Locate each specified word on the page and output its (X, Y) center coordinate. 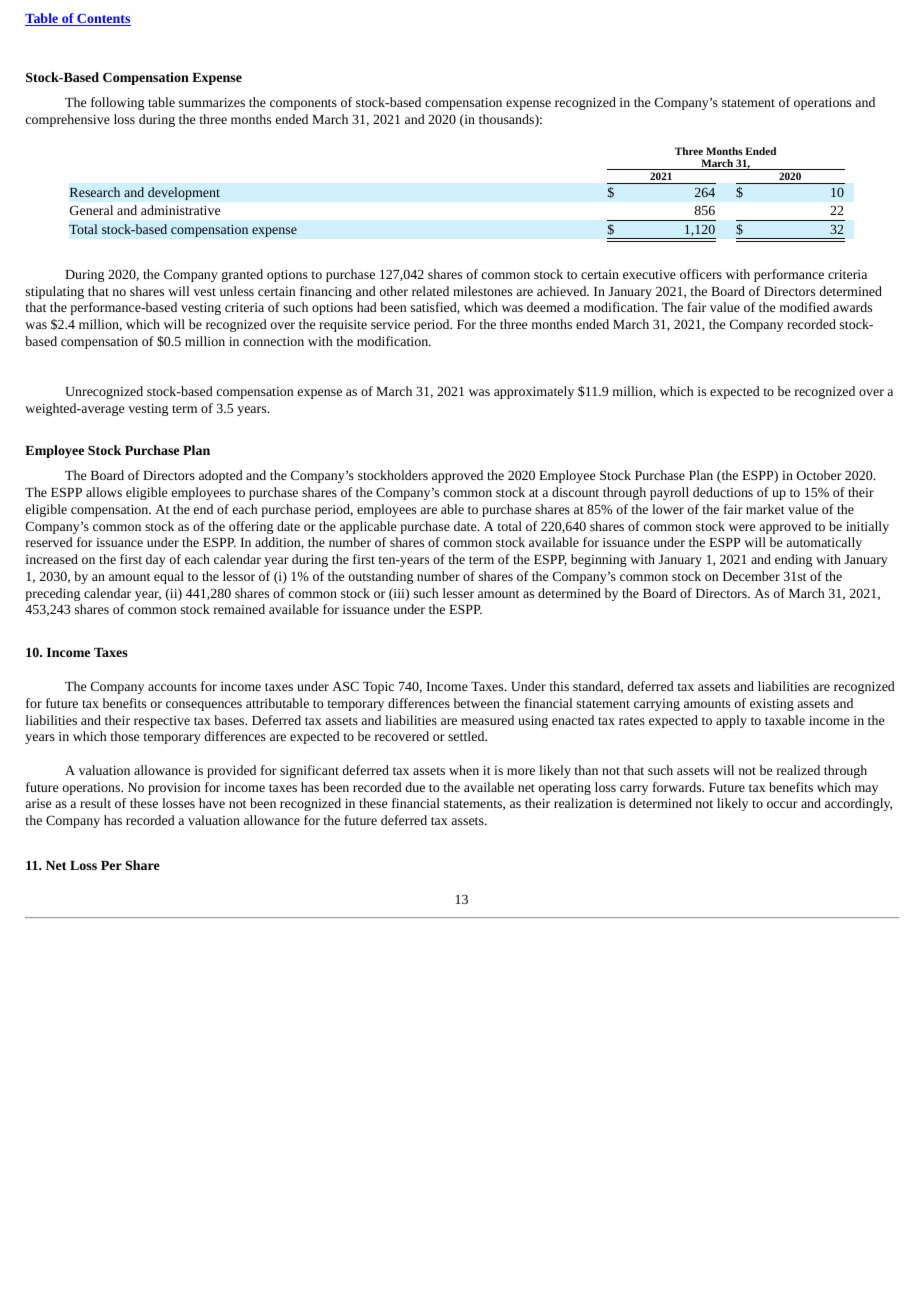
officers (701, 274)
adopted (221, 476)
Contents (103, 20)
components (303, 104)
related (430, 291)
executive (649, 274)
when (464, 770)
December (751, 576)
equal (169, 577)
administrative (180, 210)
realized (798, 770)
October (819, 475)
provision (174, 789)
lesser (458, 593)
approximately (534, 392)
